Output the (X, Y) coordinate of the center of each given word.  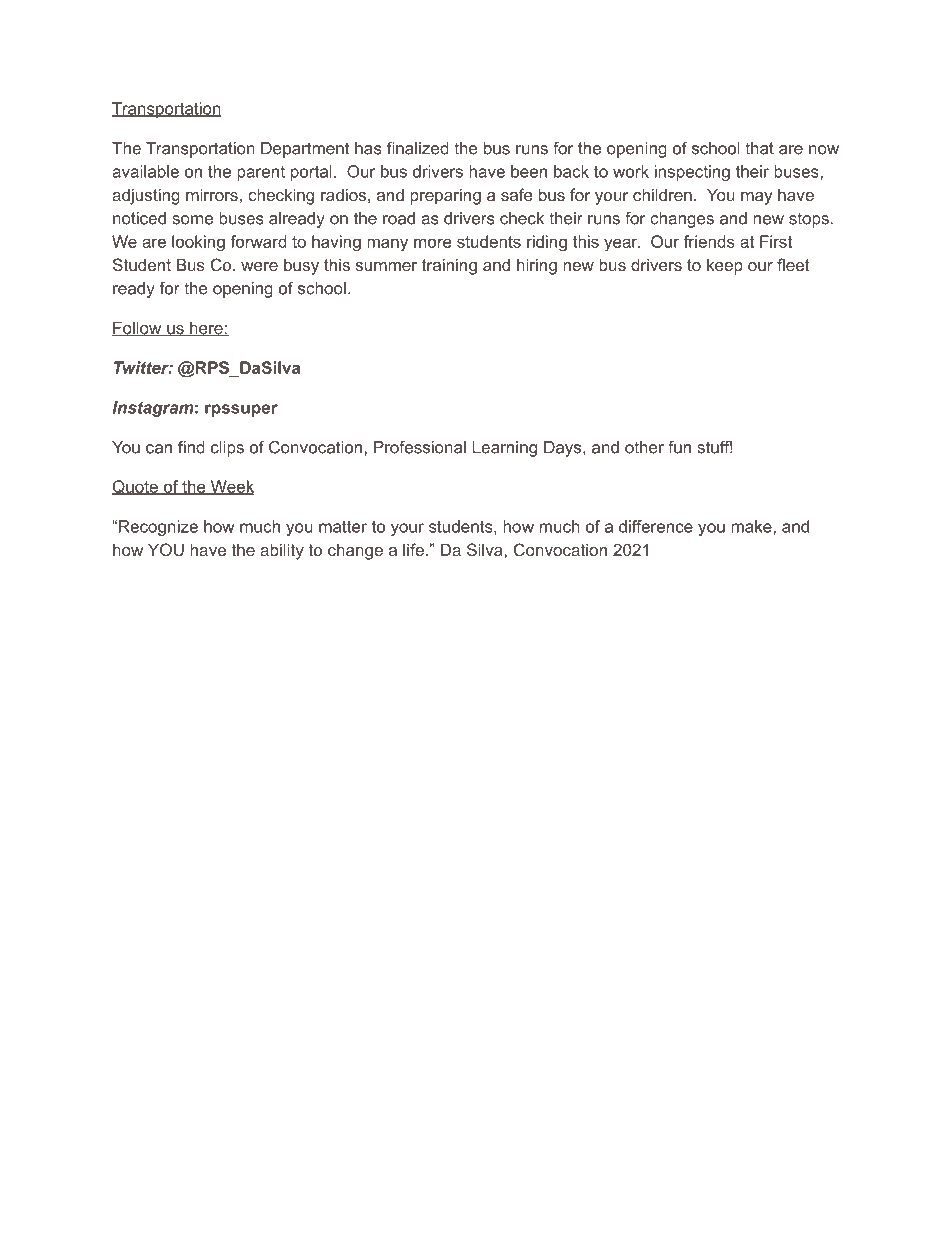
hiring (537, 266)
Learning (504, 449)
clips (227, 449)
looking (198, 243)
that (759, 148)
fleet (793, 264)
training (449, 266)
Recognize (158, 528)
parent (261, 173)
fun (679, 447)
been (529, 171)
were (259, 266)
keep (725, 266)
